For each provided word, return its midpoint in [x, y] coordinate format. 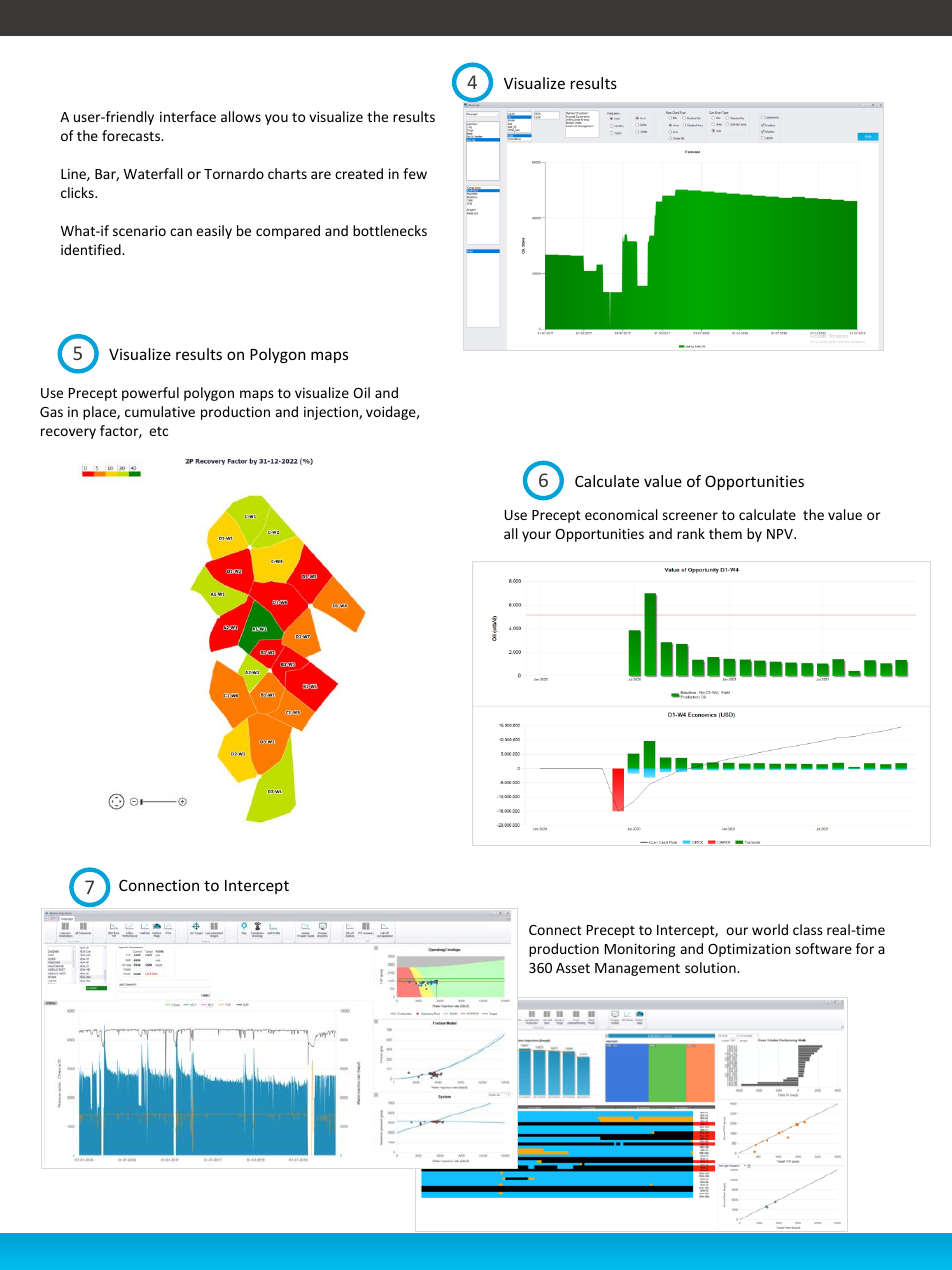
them [725, 533]
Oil [361, 392]
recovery [68, 433]
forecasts [132, 135]
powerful [150, 394]
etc [158, 431]
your [536, 536]
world [770, 929]
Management [637, 969]
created [359, 173]
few [415, 173]
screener [690, 516]
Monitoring [640, 950]
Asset [573, 968]
